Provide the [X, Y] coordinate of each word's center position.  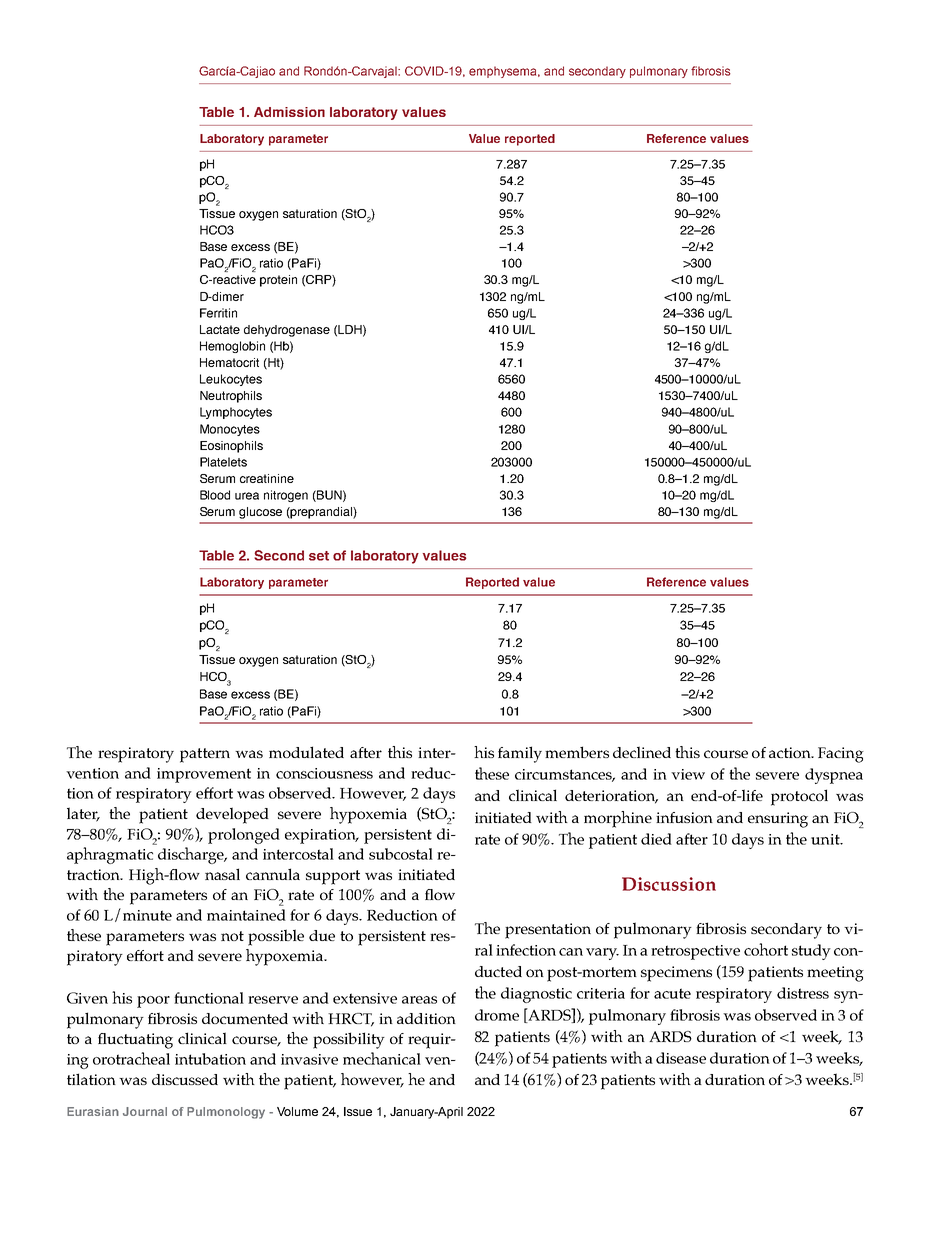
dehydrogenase [287, 331]
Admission [289, 112]
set [319, 556]
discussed [185, 1079]
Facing [841, 755]
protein [278, 281]
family [520, 754]
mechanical [382, 1058]
